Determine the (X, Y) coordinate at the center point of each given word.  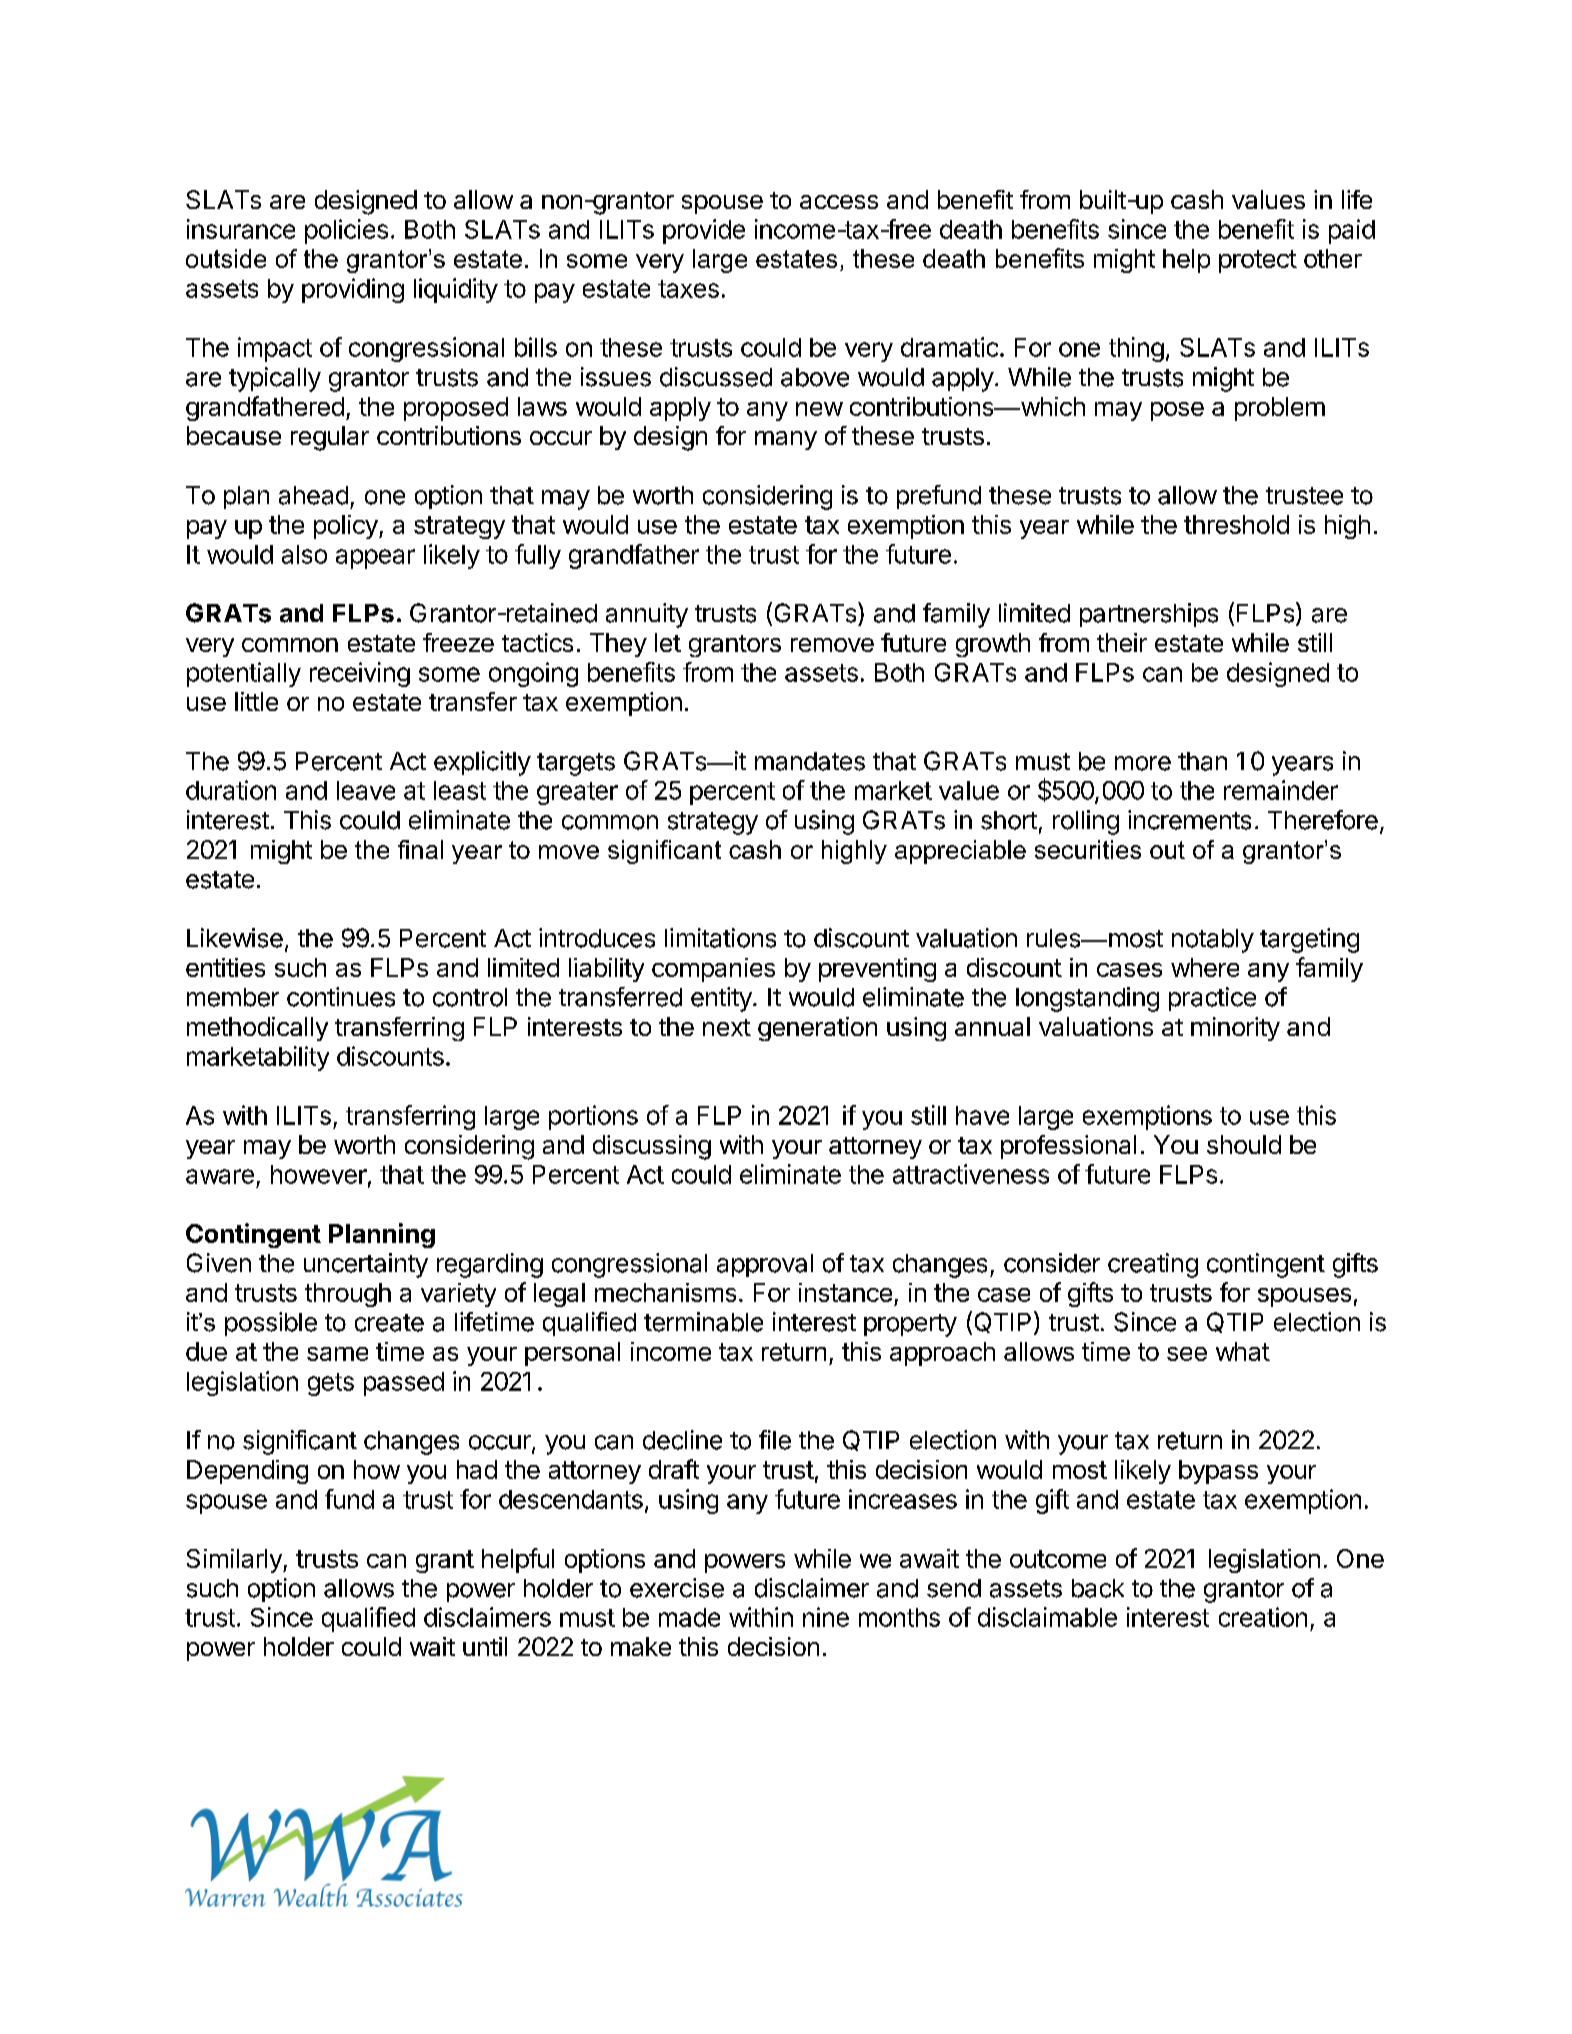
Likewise (235, 938)
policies (346, 231)
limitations (720, 938)
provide (704, 231)
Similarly (235, 1561)
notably (1213, 941)
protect (1258, 261)
